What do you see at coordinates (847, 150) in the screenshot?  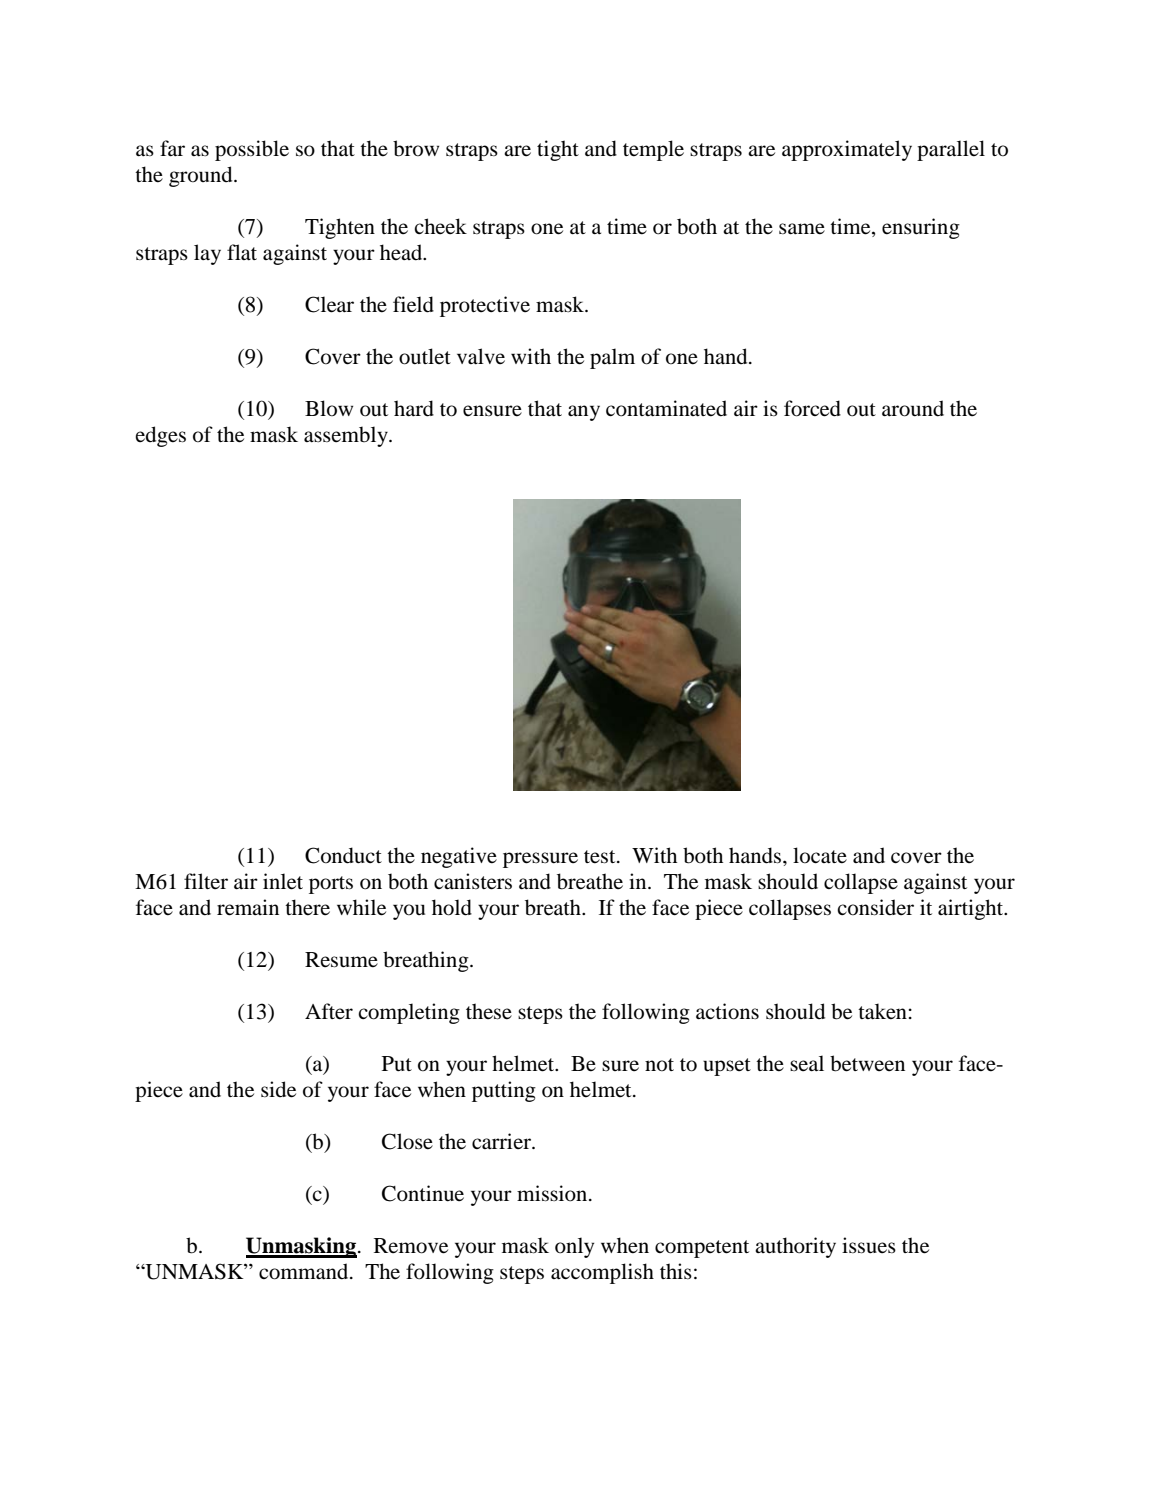 I see `approximately` at bounding box center [847, 150].
